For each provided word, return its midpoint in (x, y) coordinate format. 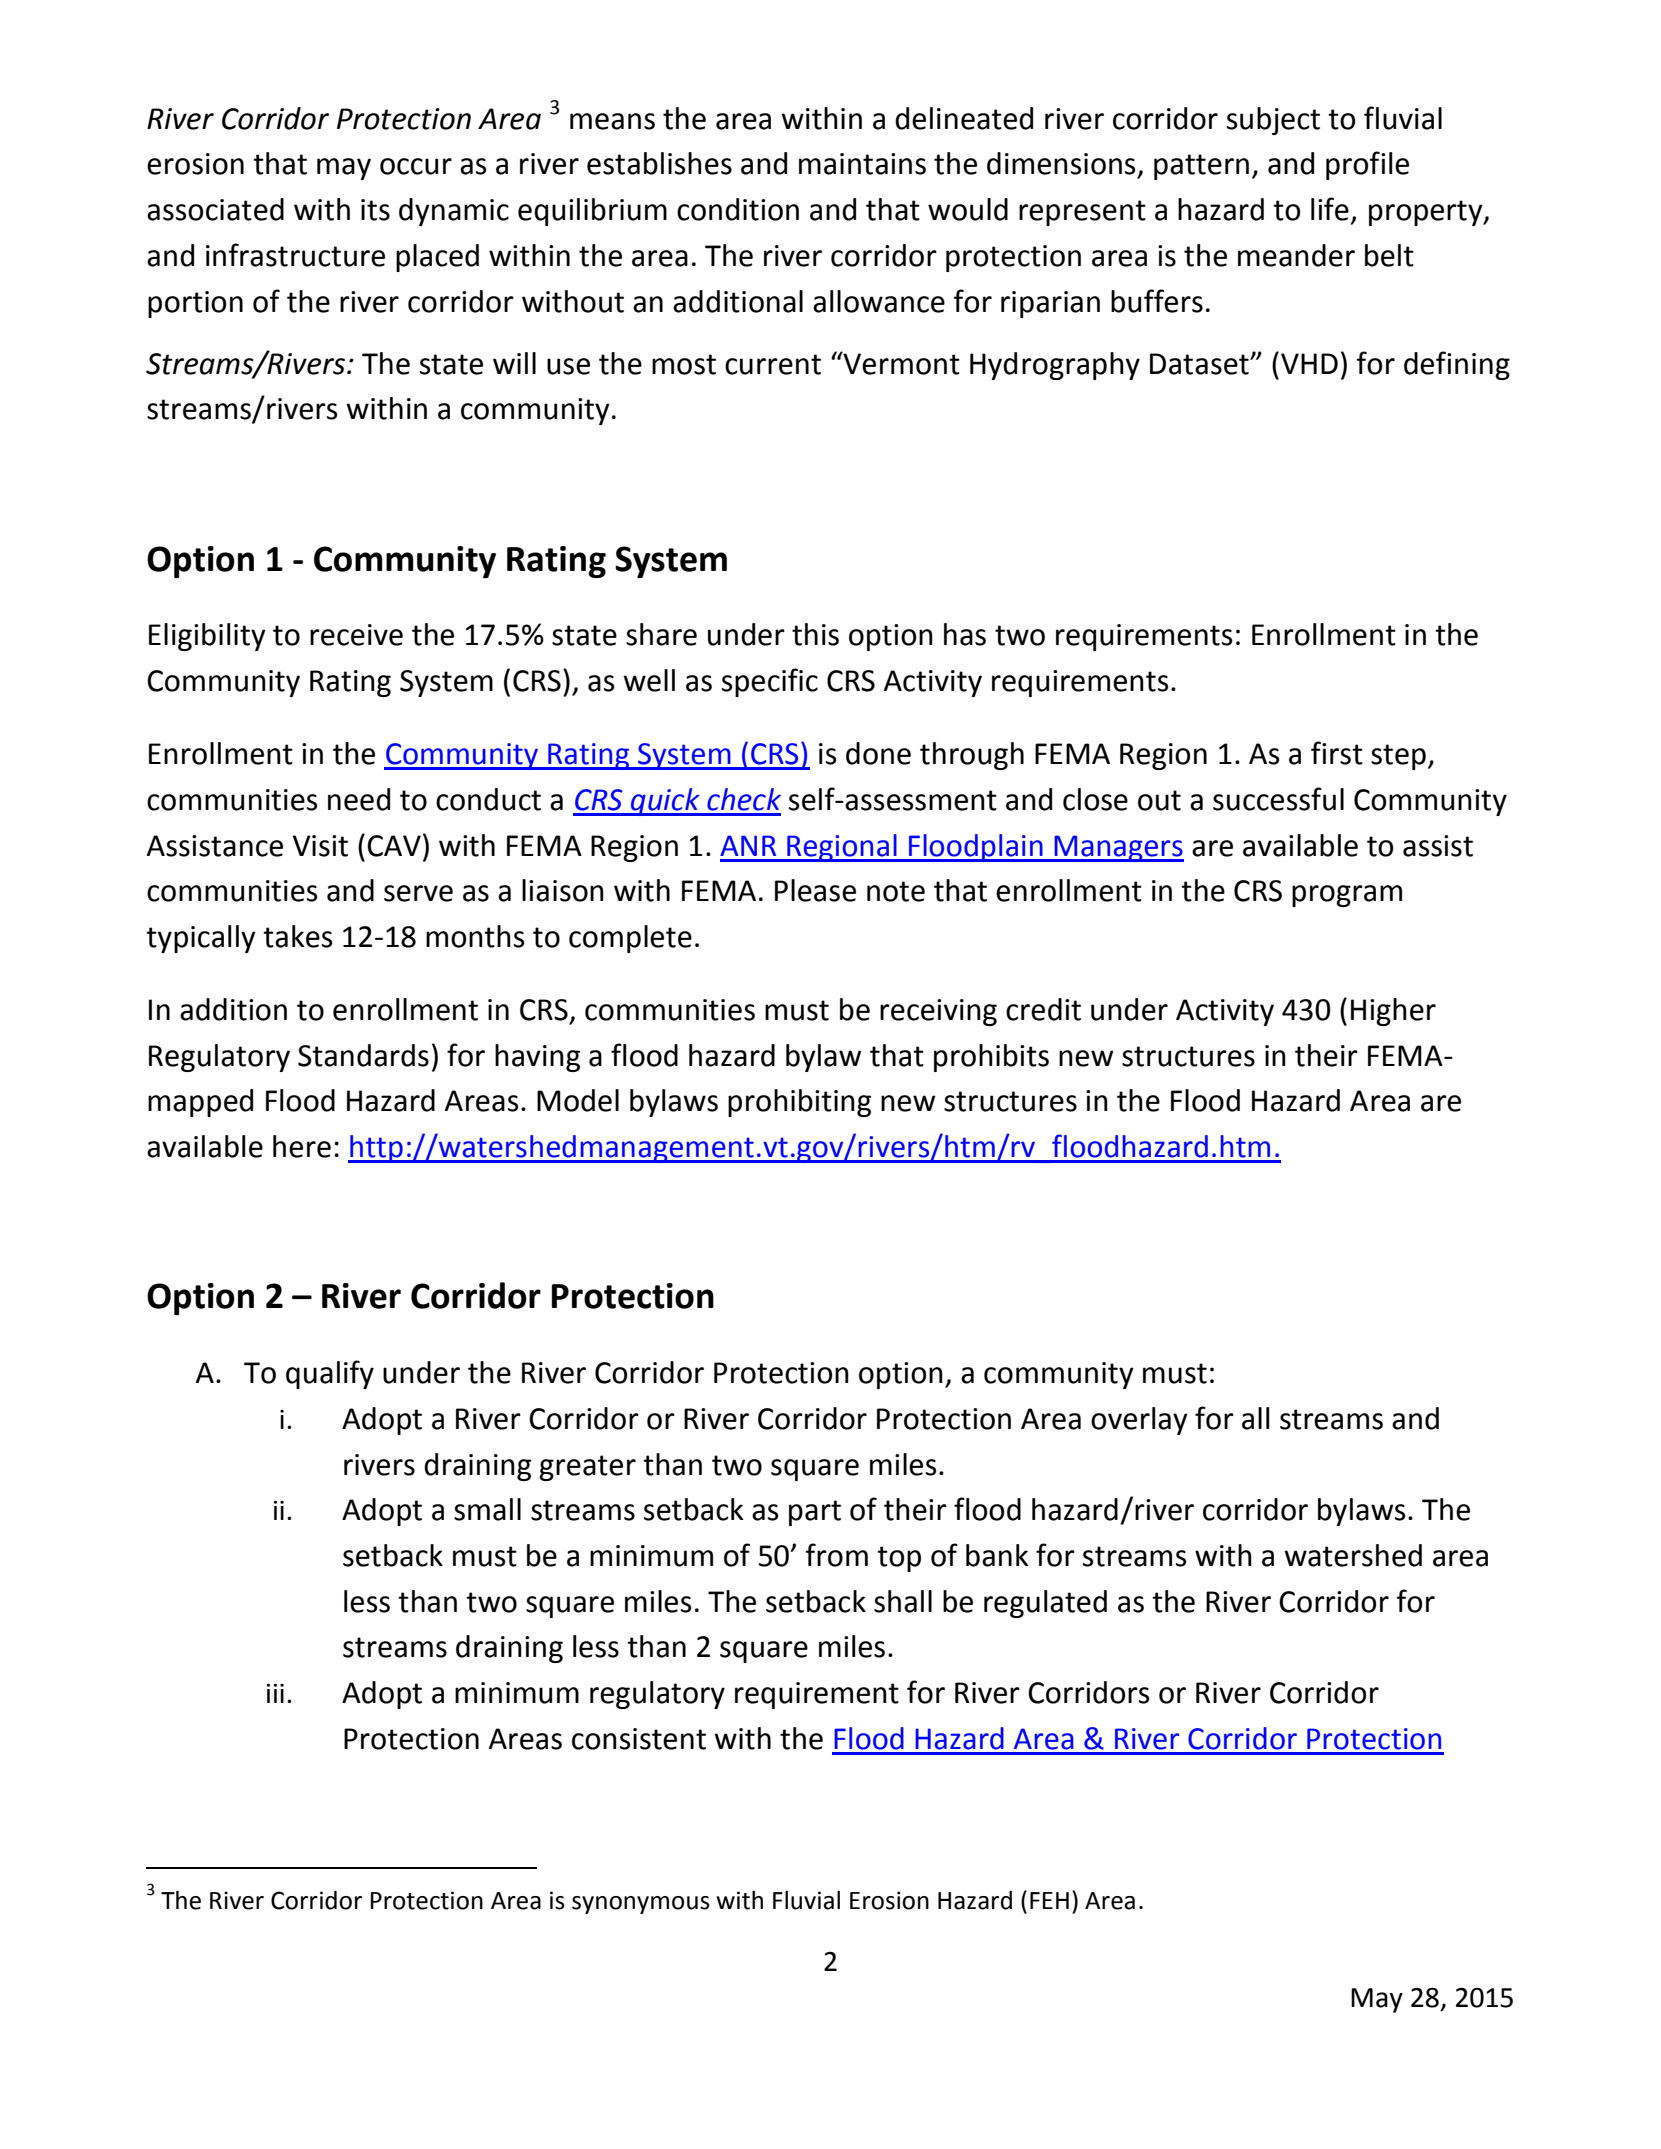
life (1330, 209)
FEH (1049, 1900)
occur (416, 166)
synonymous (641, 1905)
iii (275, 1693)
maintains (862, 164)
